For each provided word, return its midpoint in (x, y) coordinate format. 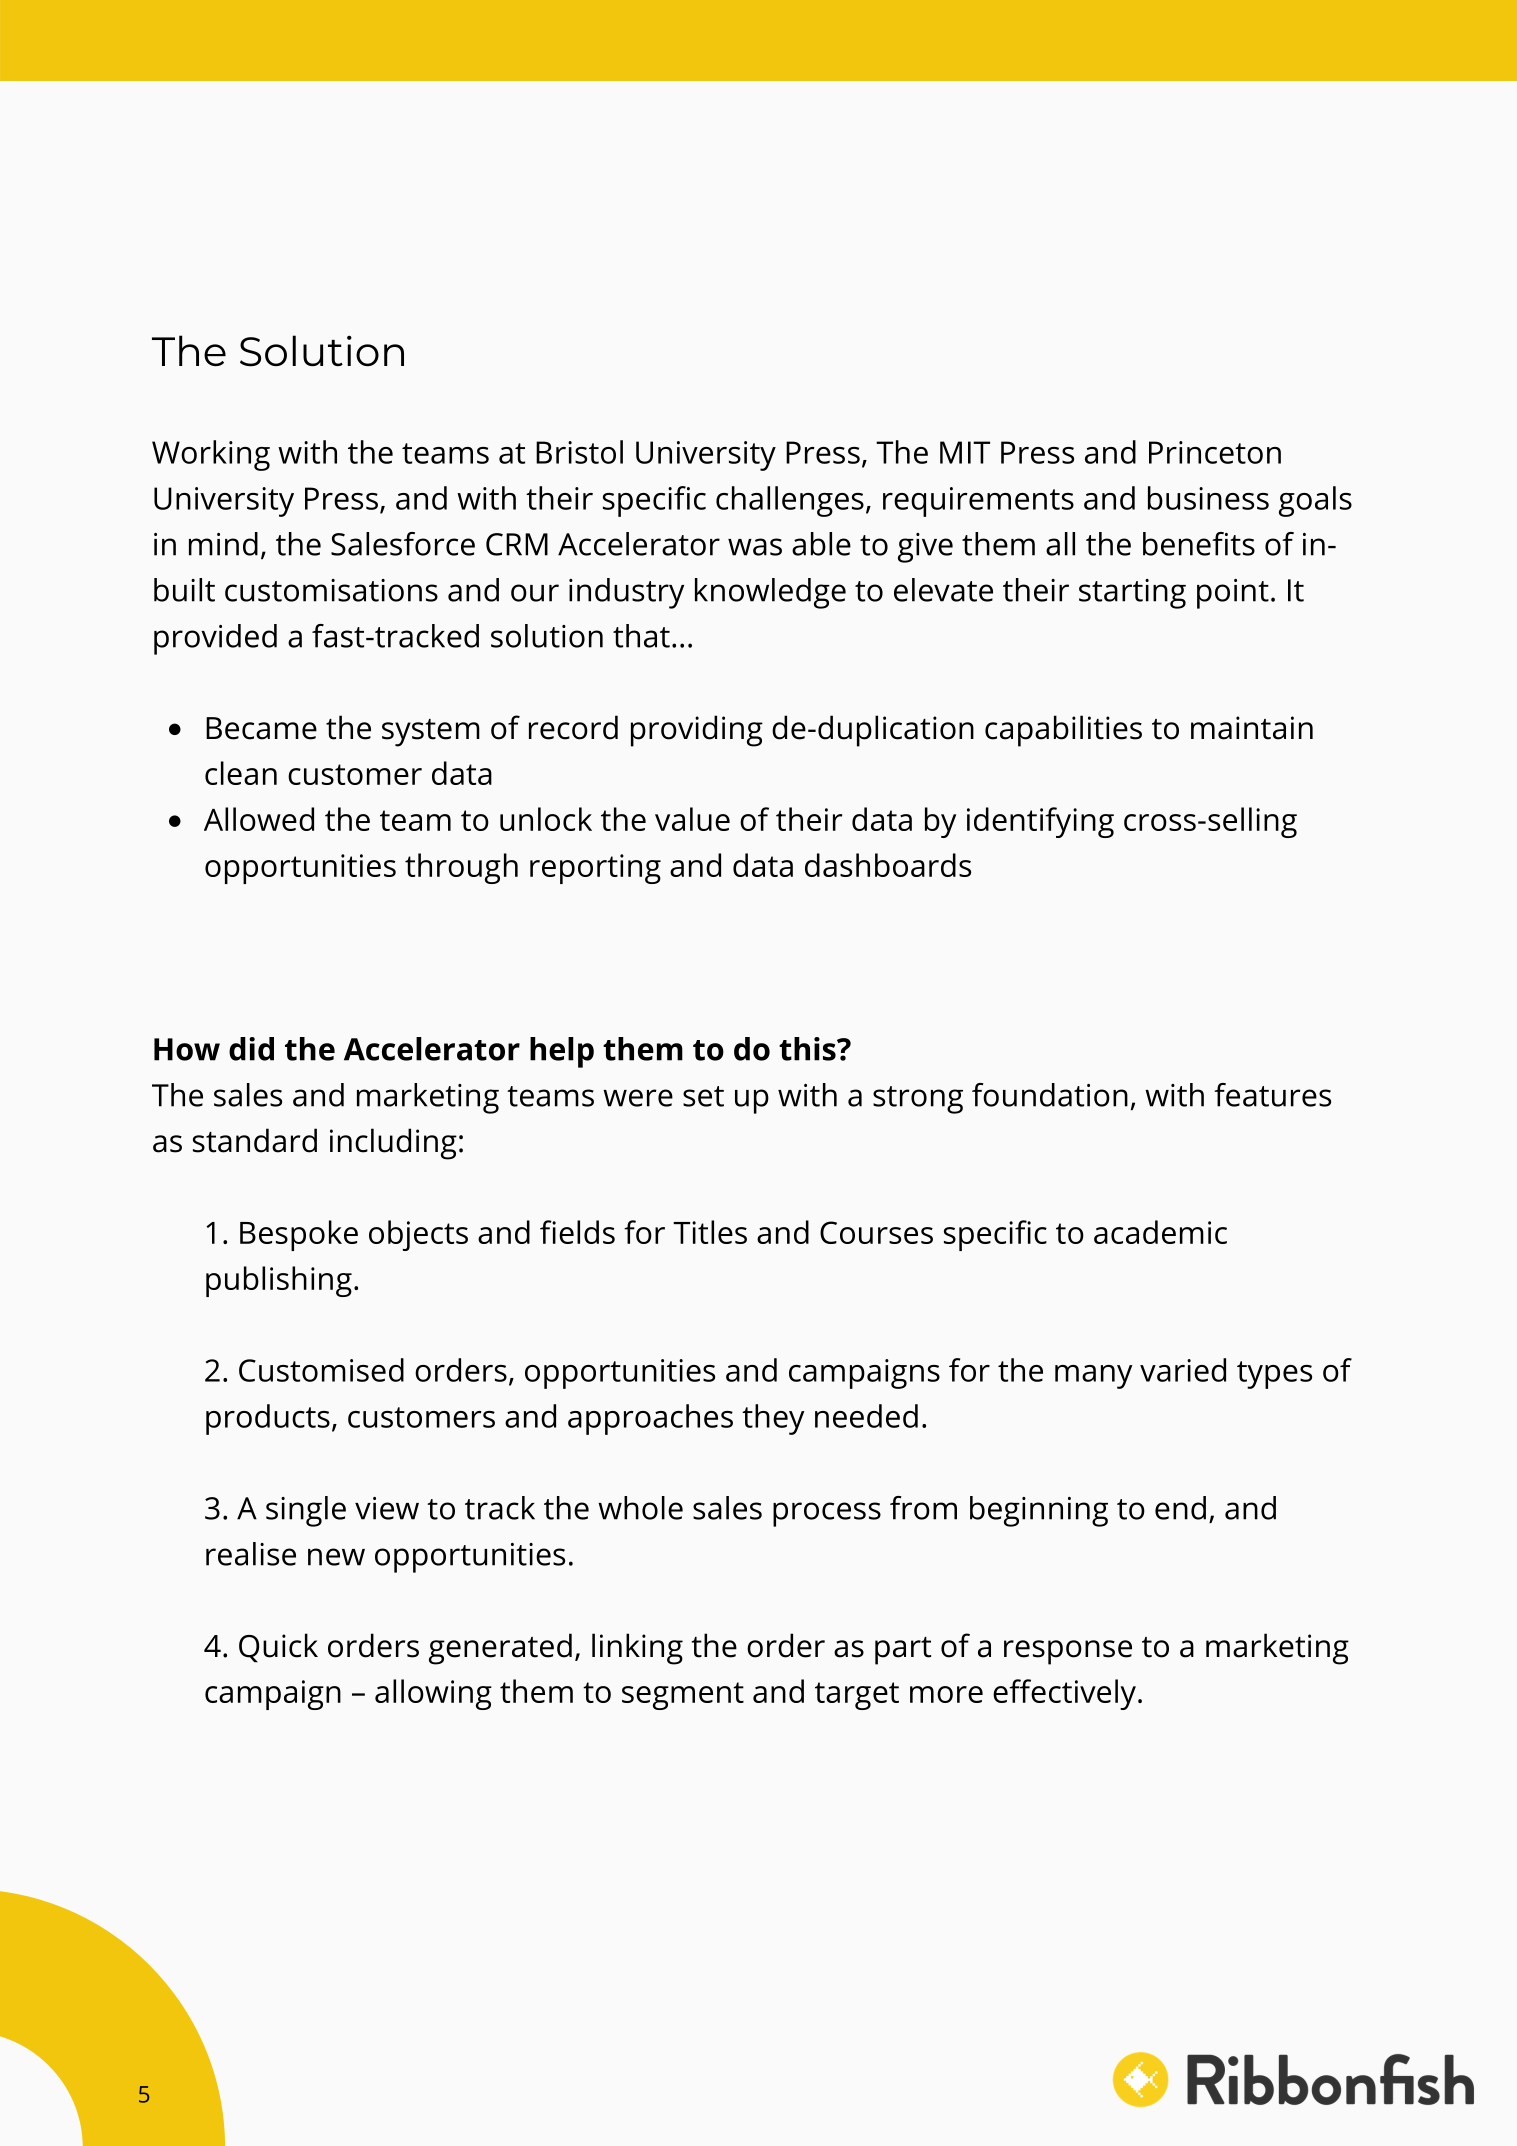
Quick (278, 1648)
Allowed (259, 819)
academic (1160, 1232)
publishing (279, 1281)
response (1068, 1652)
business (1208, 498)
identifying (1040, 822)
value (692, 819)
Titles (710, 1232)
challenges (790, 501)
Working (211, 455)
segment (683, 1696)
